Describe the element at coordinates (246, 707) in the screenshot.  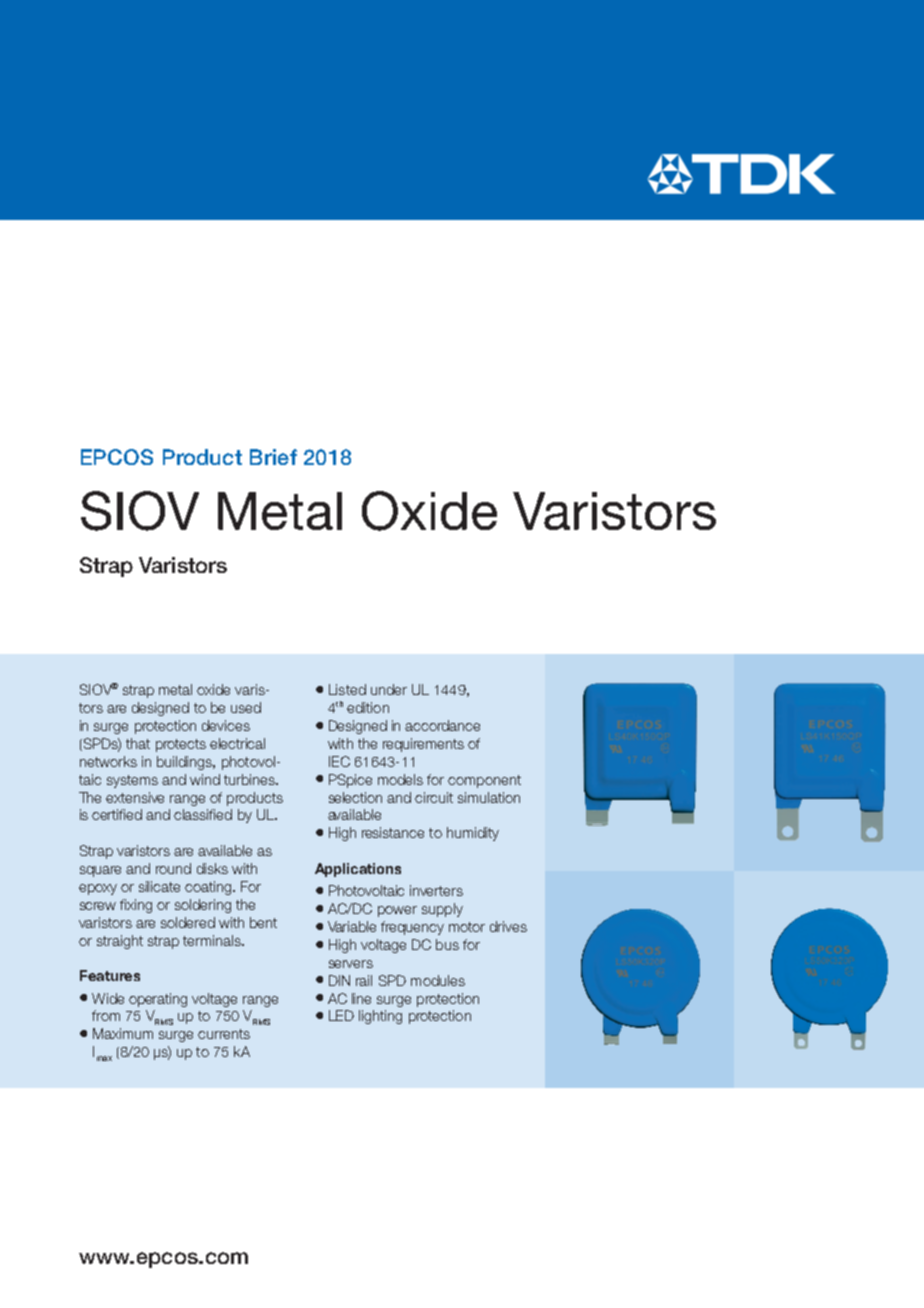
I see `used` at that location.
